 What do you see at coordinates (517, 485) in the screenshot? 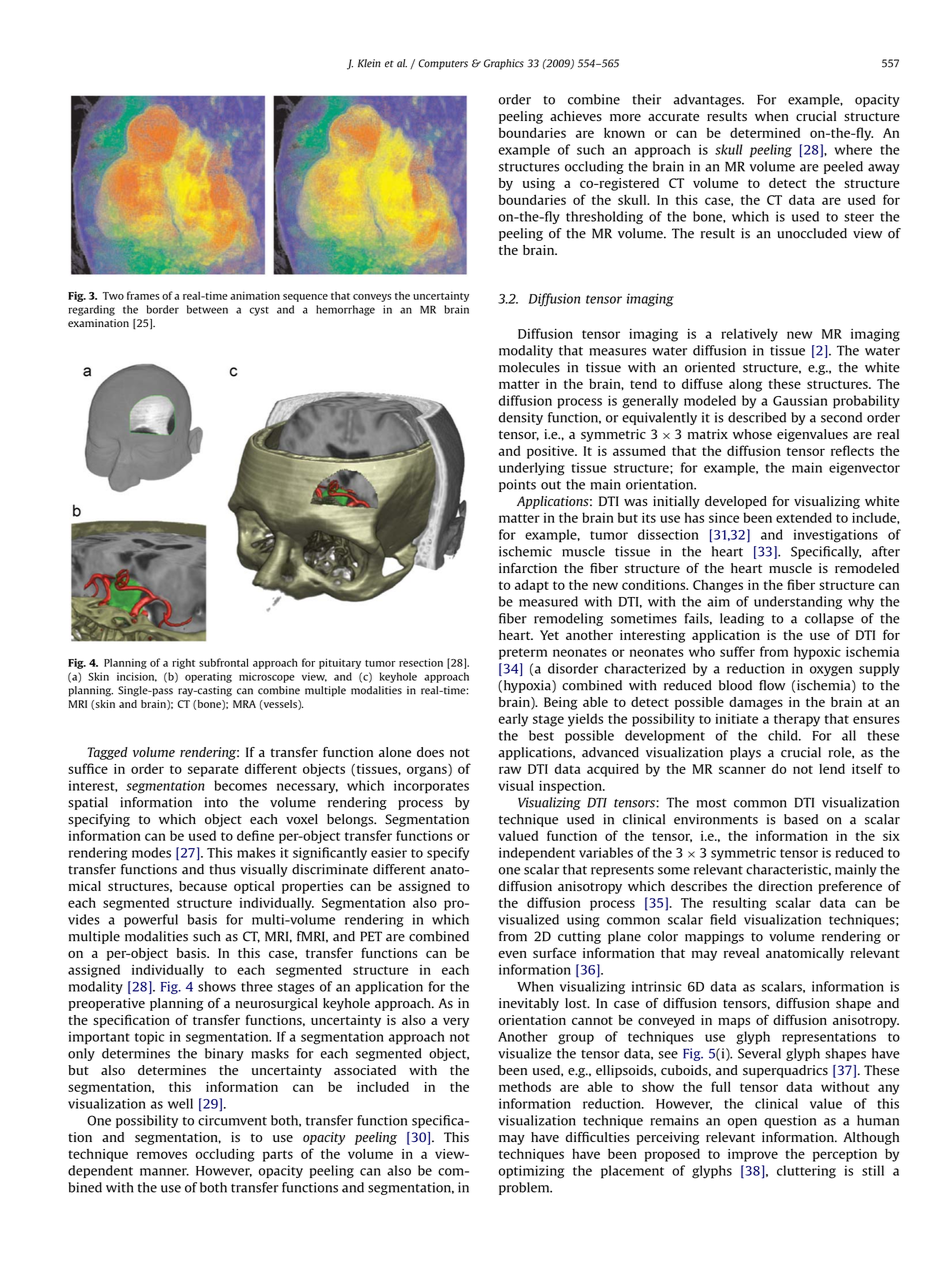
I see `points` at bounding box center [517, 485].
